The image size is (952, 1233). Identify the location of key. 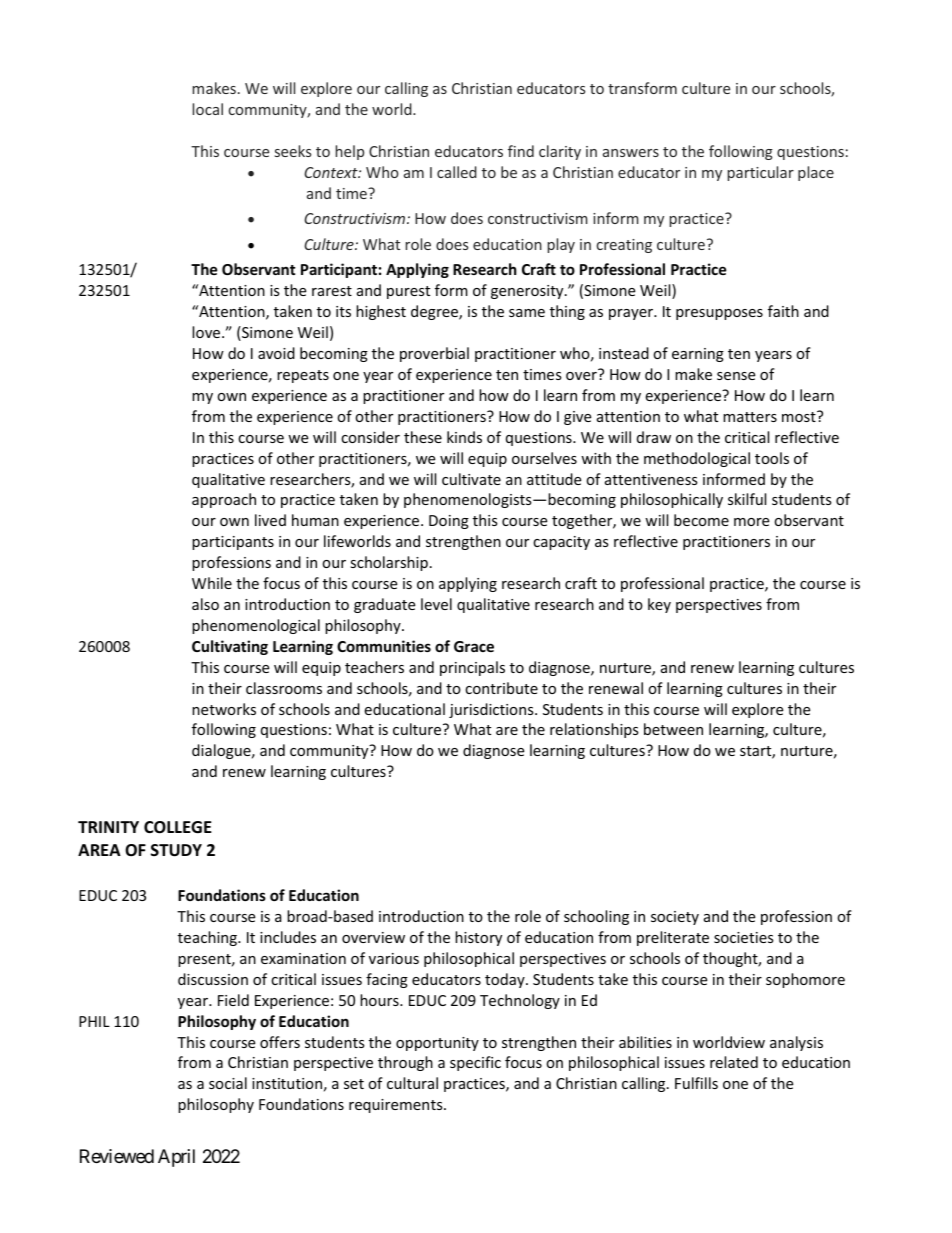
(659, 605).
